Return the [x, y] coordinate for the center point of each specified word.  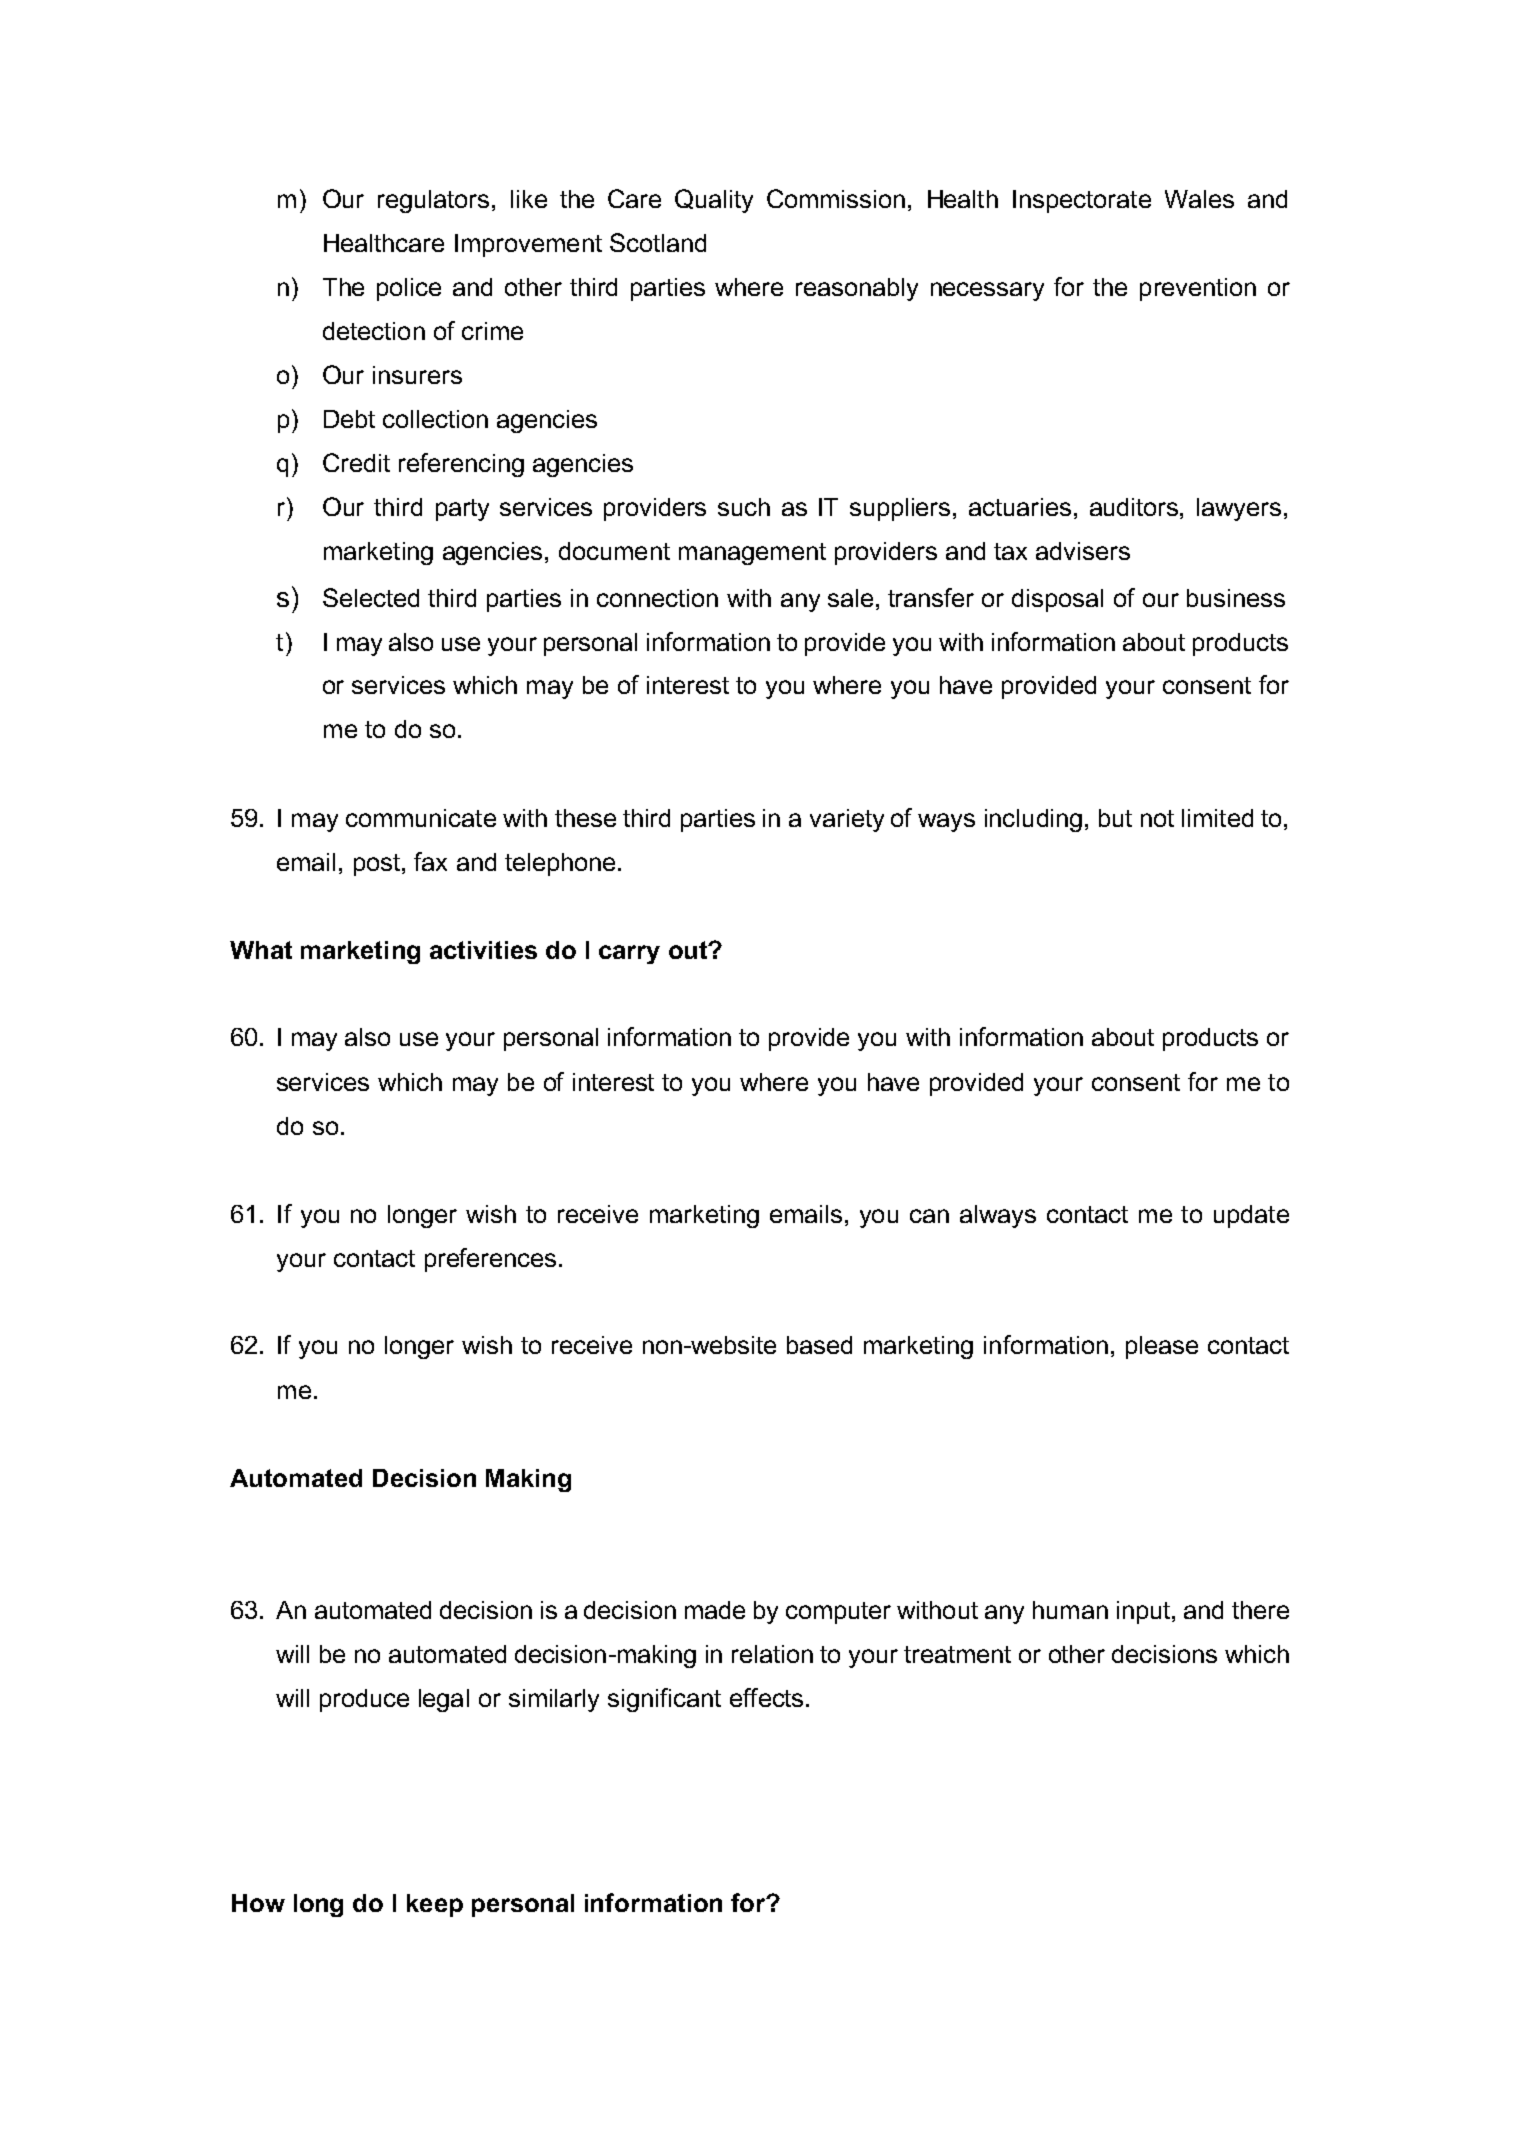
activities [483, 950]
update [1251, 1216]
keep [435, 1905]
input [1143, 1612]
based [819, 1345]
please [1162, 1347]
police [409, 289]
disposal [1057, 600]
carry [629, 954]
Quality [714, 201]
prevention [1198, 289]
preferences [490, 1260]
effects [766, 1697]
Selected [371, 597]
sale [850, 598]
